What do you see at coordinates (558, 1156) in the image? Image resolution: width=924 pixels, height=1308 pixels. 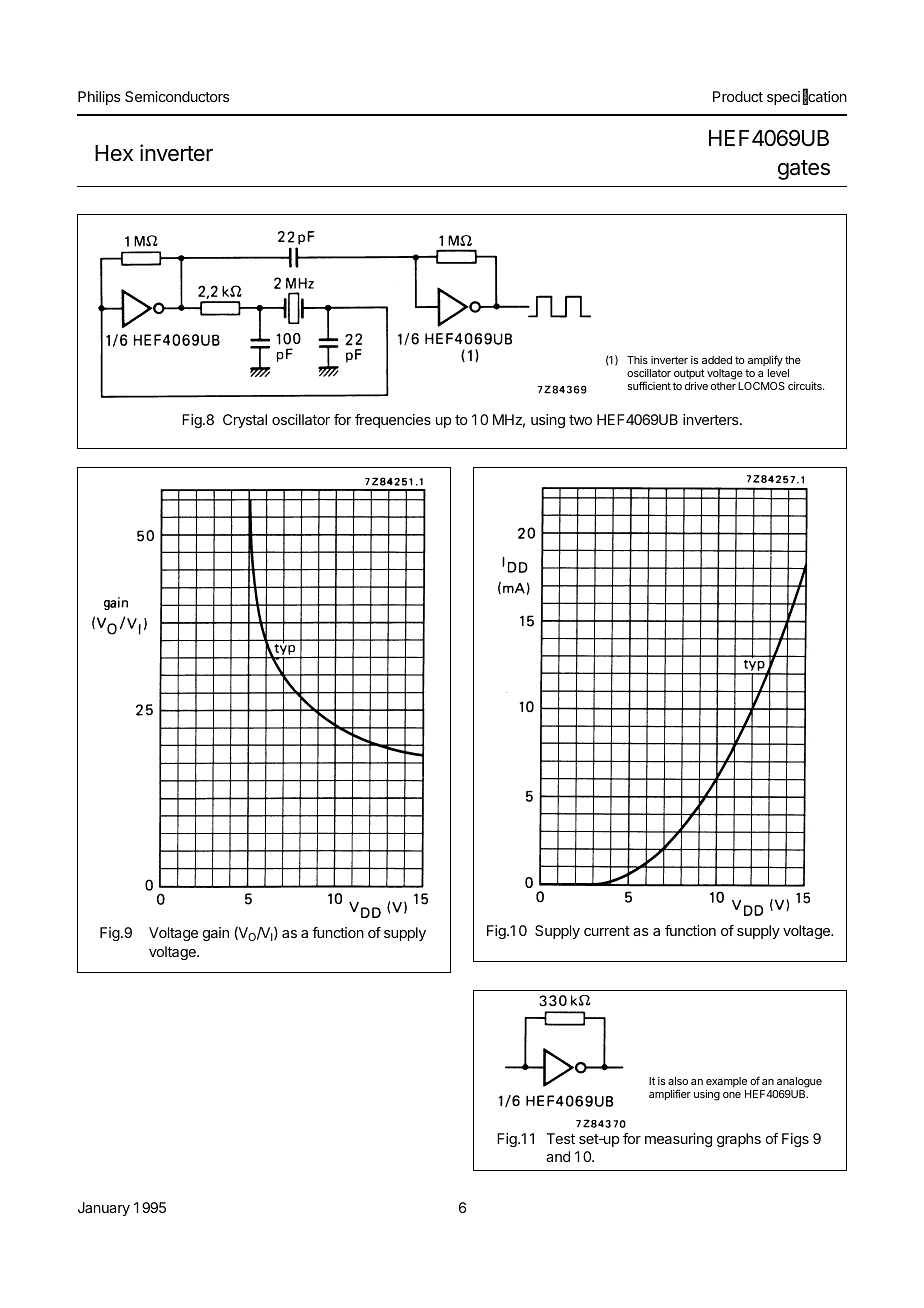 I see `and` at bounding box center [558, 1156].
